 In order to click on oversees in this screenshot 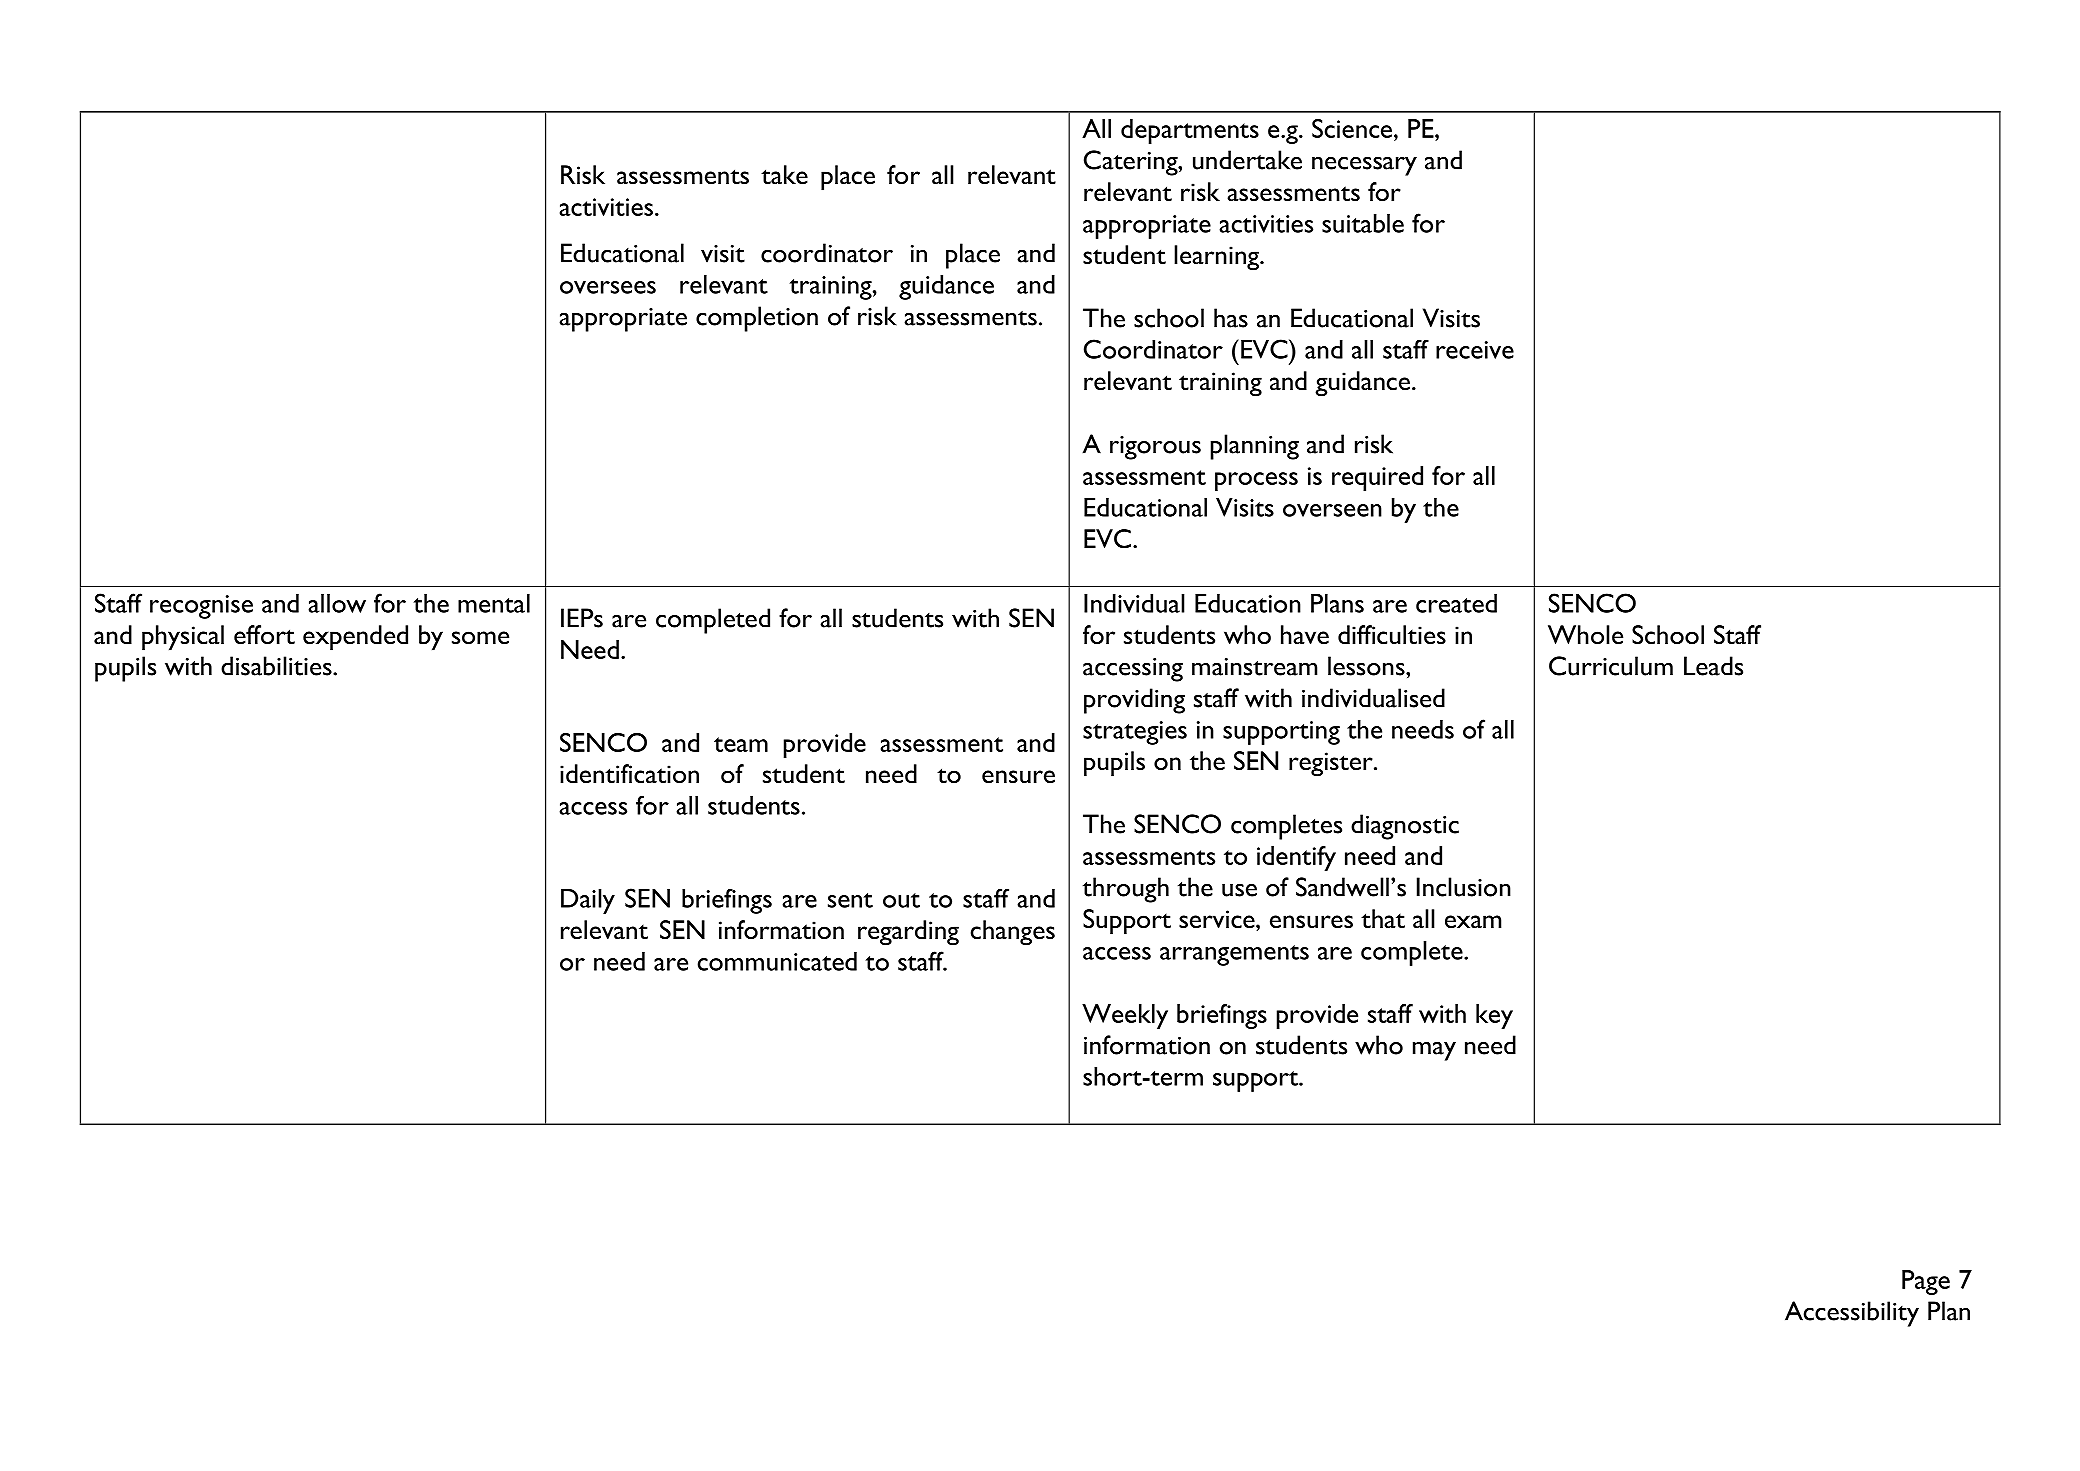, I will do `click(608, 287)`.
